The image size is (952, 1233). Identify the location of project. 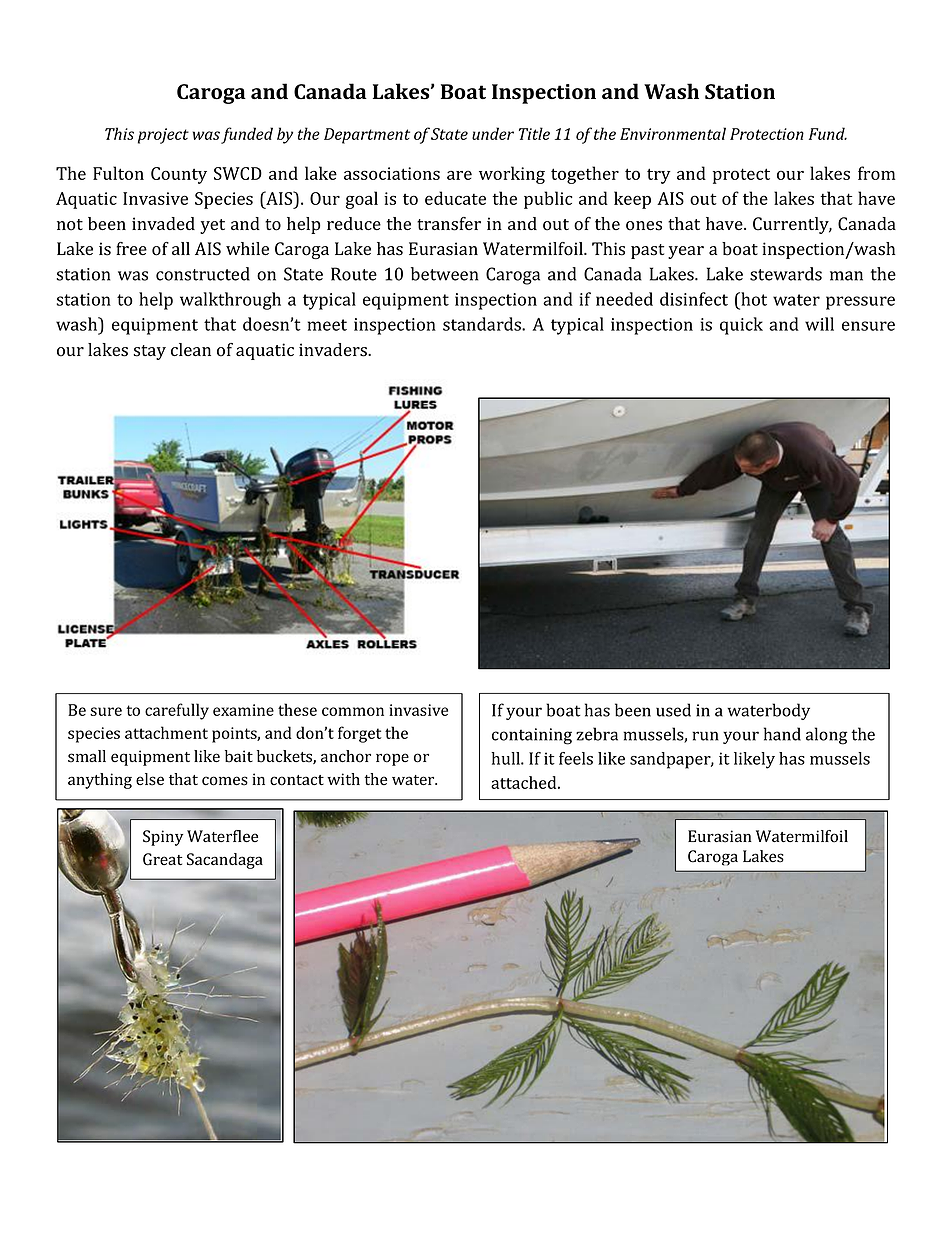
(163, 136).
